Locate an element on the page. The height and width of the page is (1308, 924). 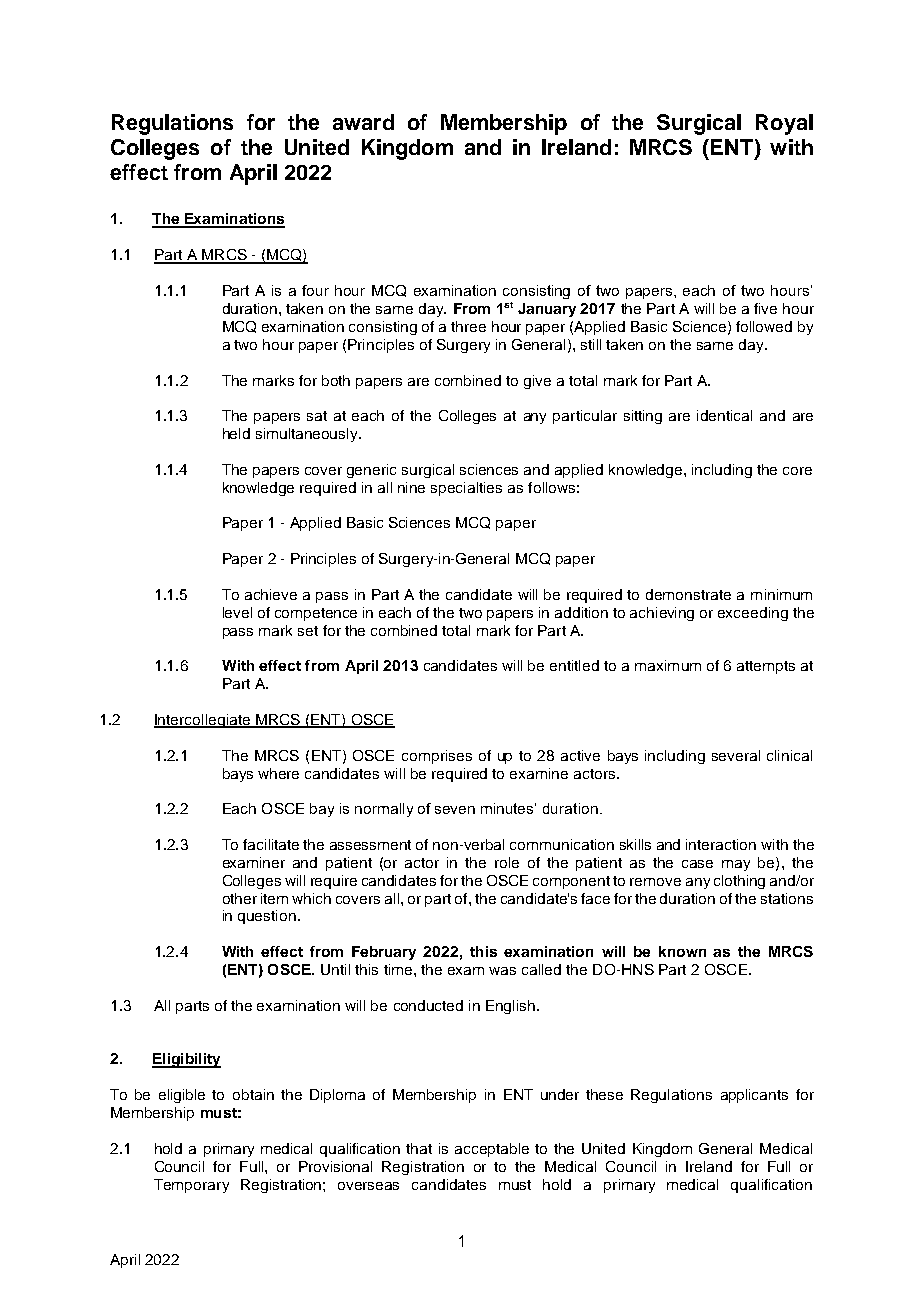
other is located at coordinates (240, 898).
